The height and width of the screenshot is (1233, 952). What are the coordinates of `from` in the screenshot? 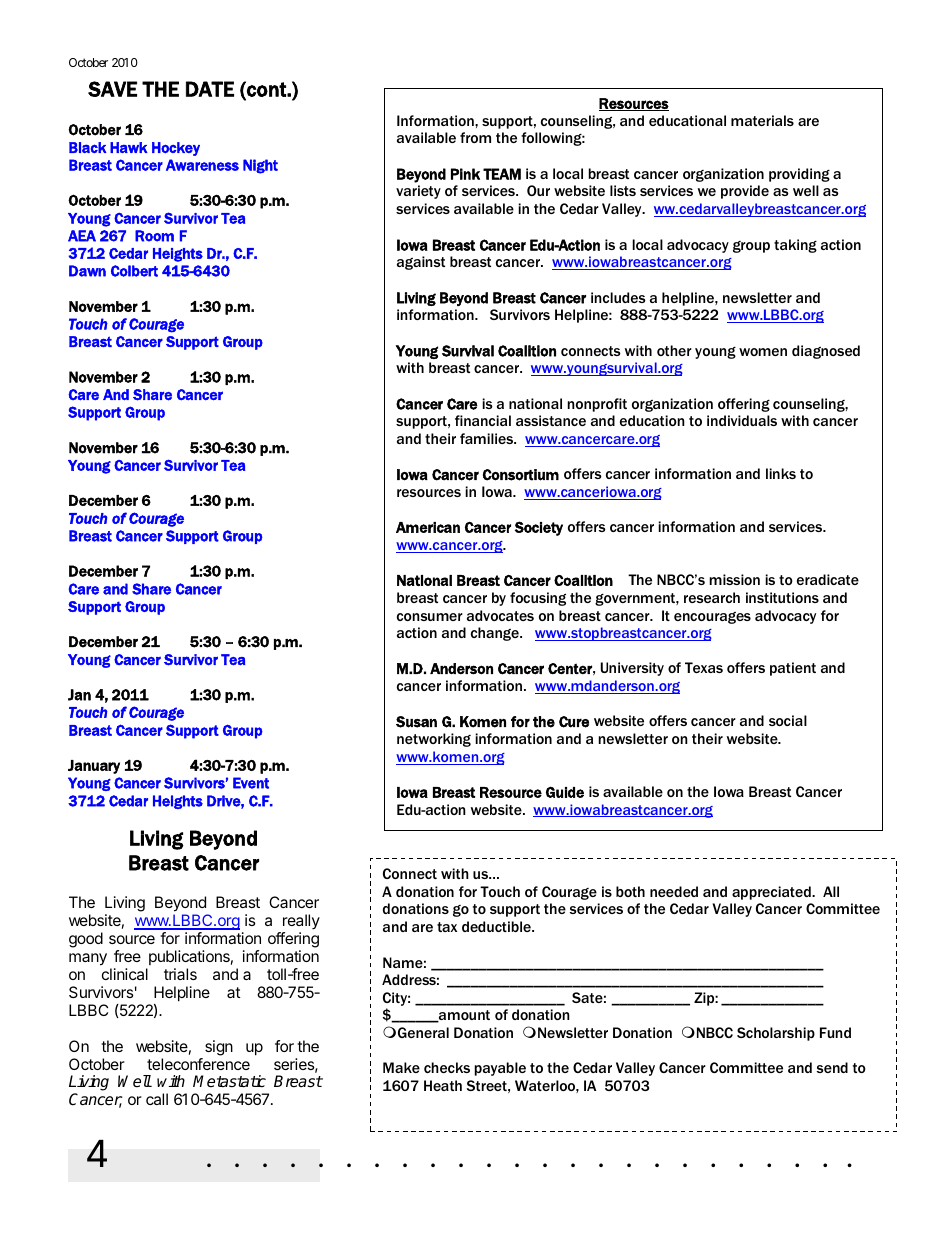 It's located at (475, 137).
